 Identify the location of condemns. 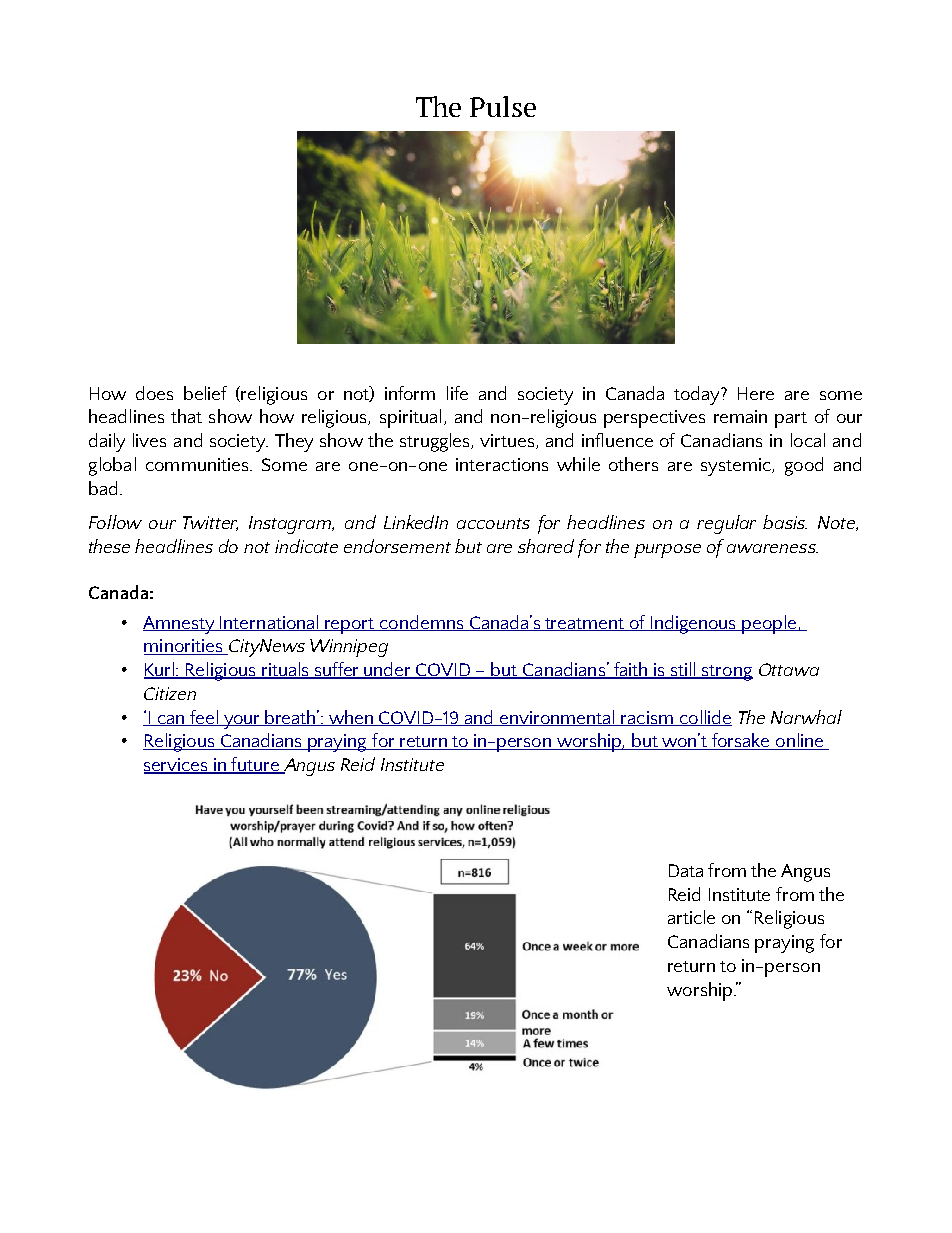
(422, 623).
